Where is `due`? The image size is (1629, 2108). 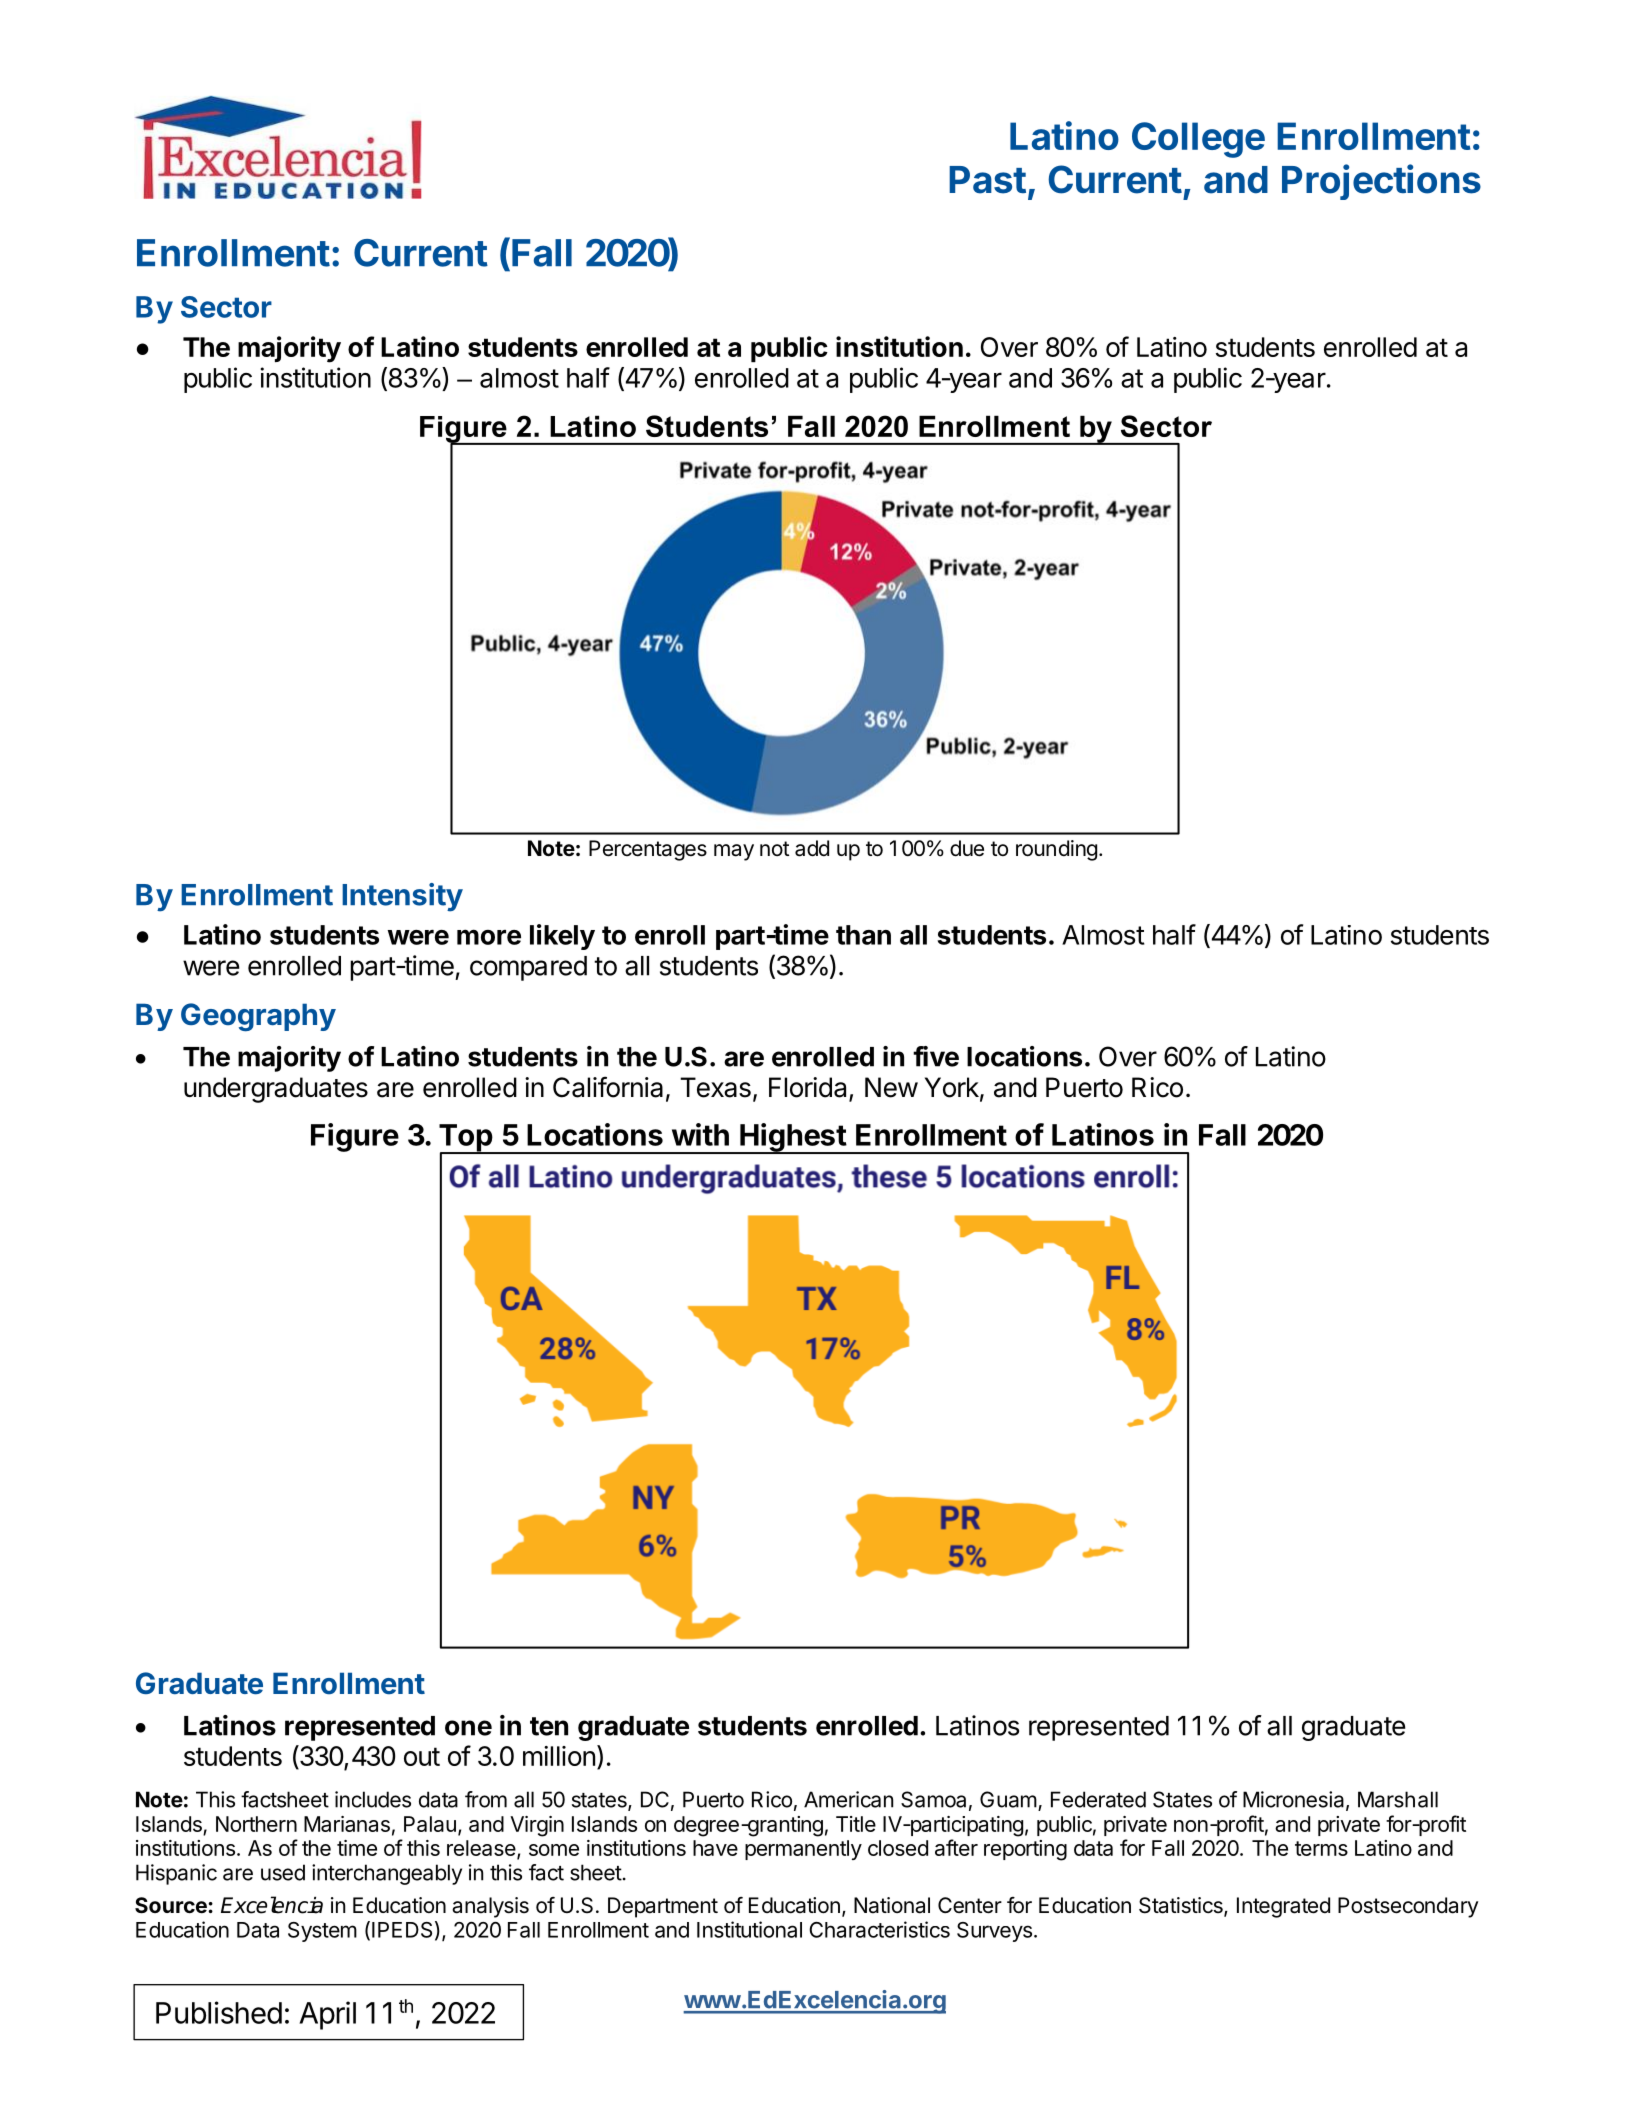
due is located at coordinates (967, 848).
